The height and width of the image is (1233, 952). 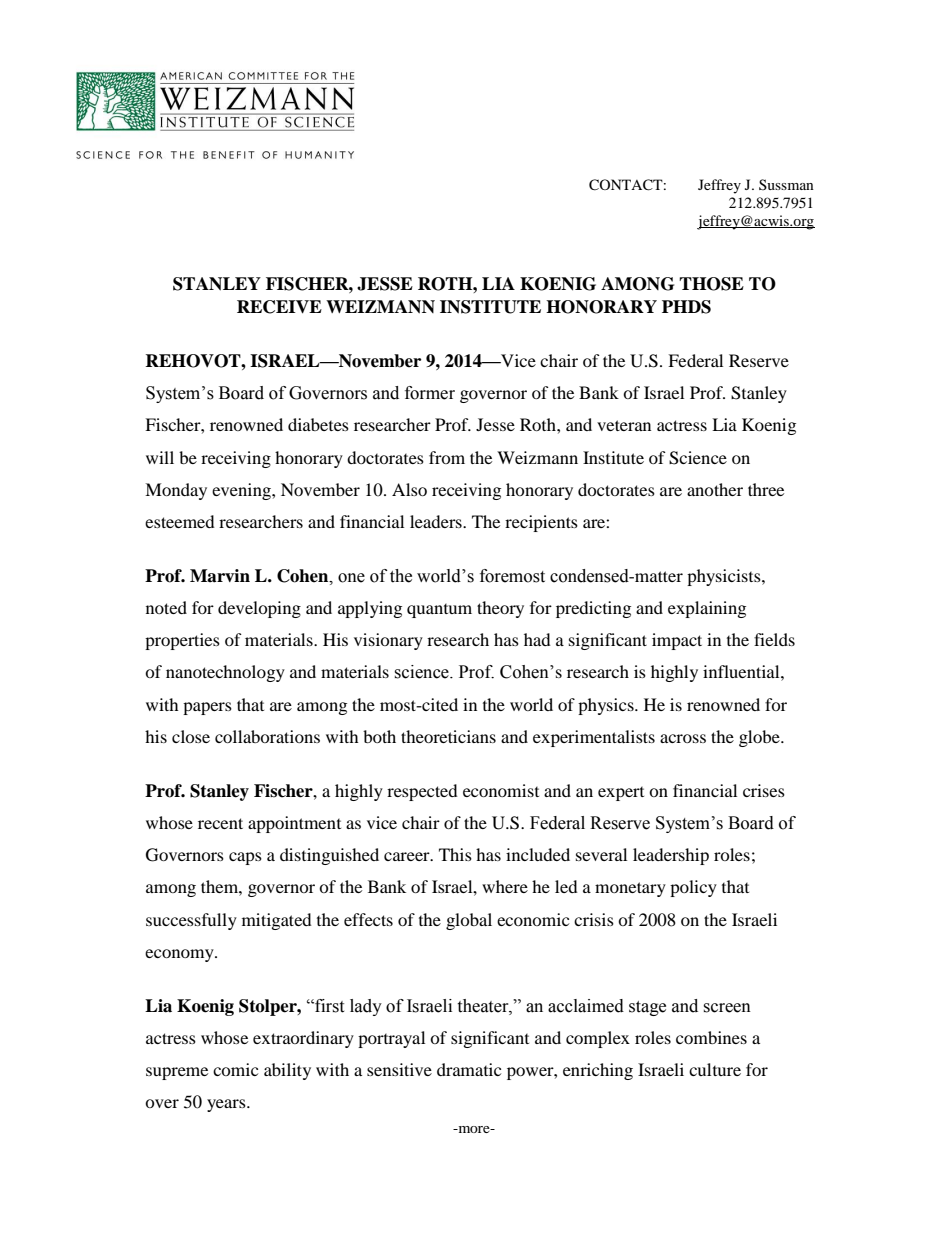 I want to click on Sussman, so click(x=786, y=184).
